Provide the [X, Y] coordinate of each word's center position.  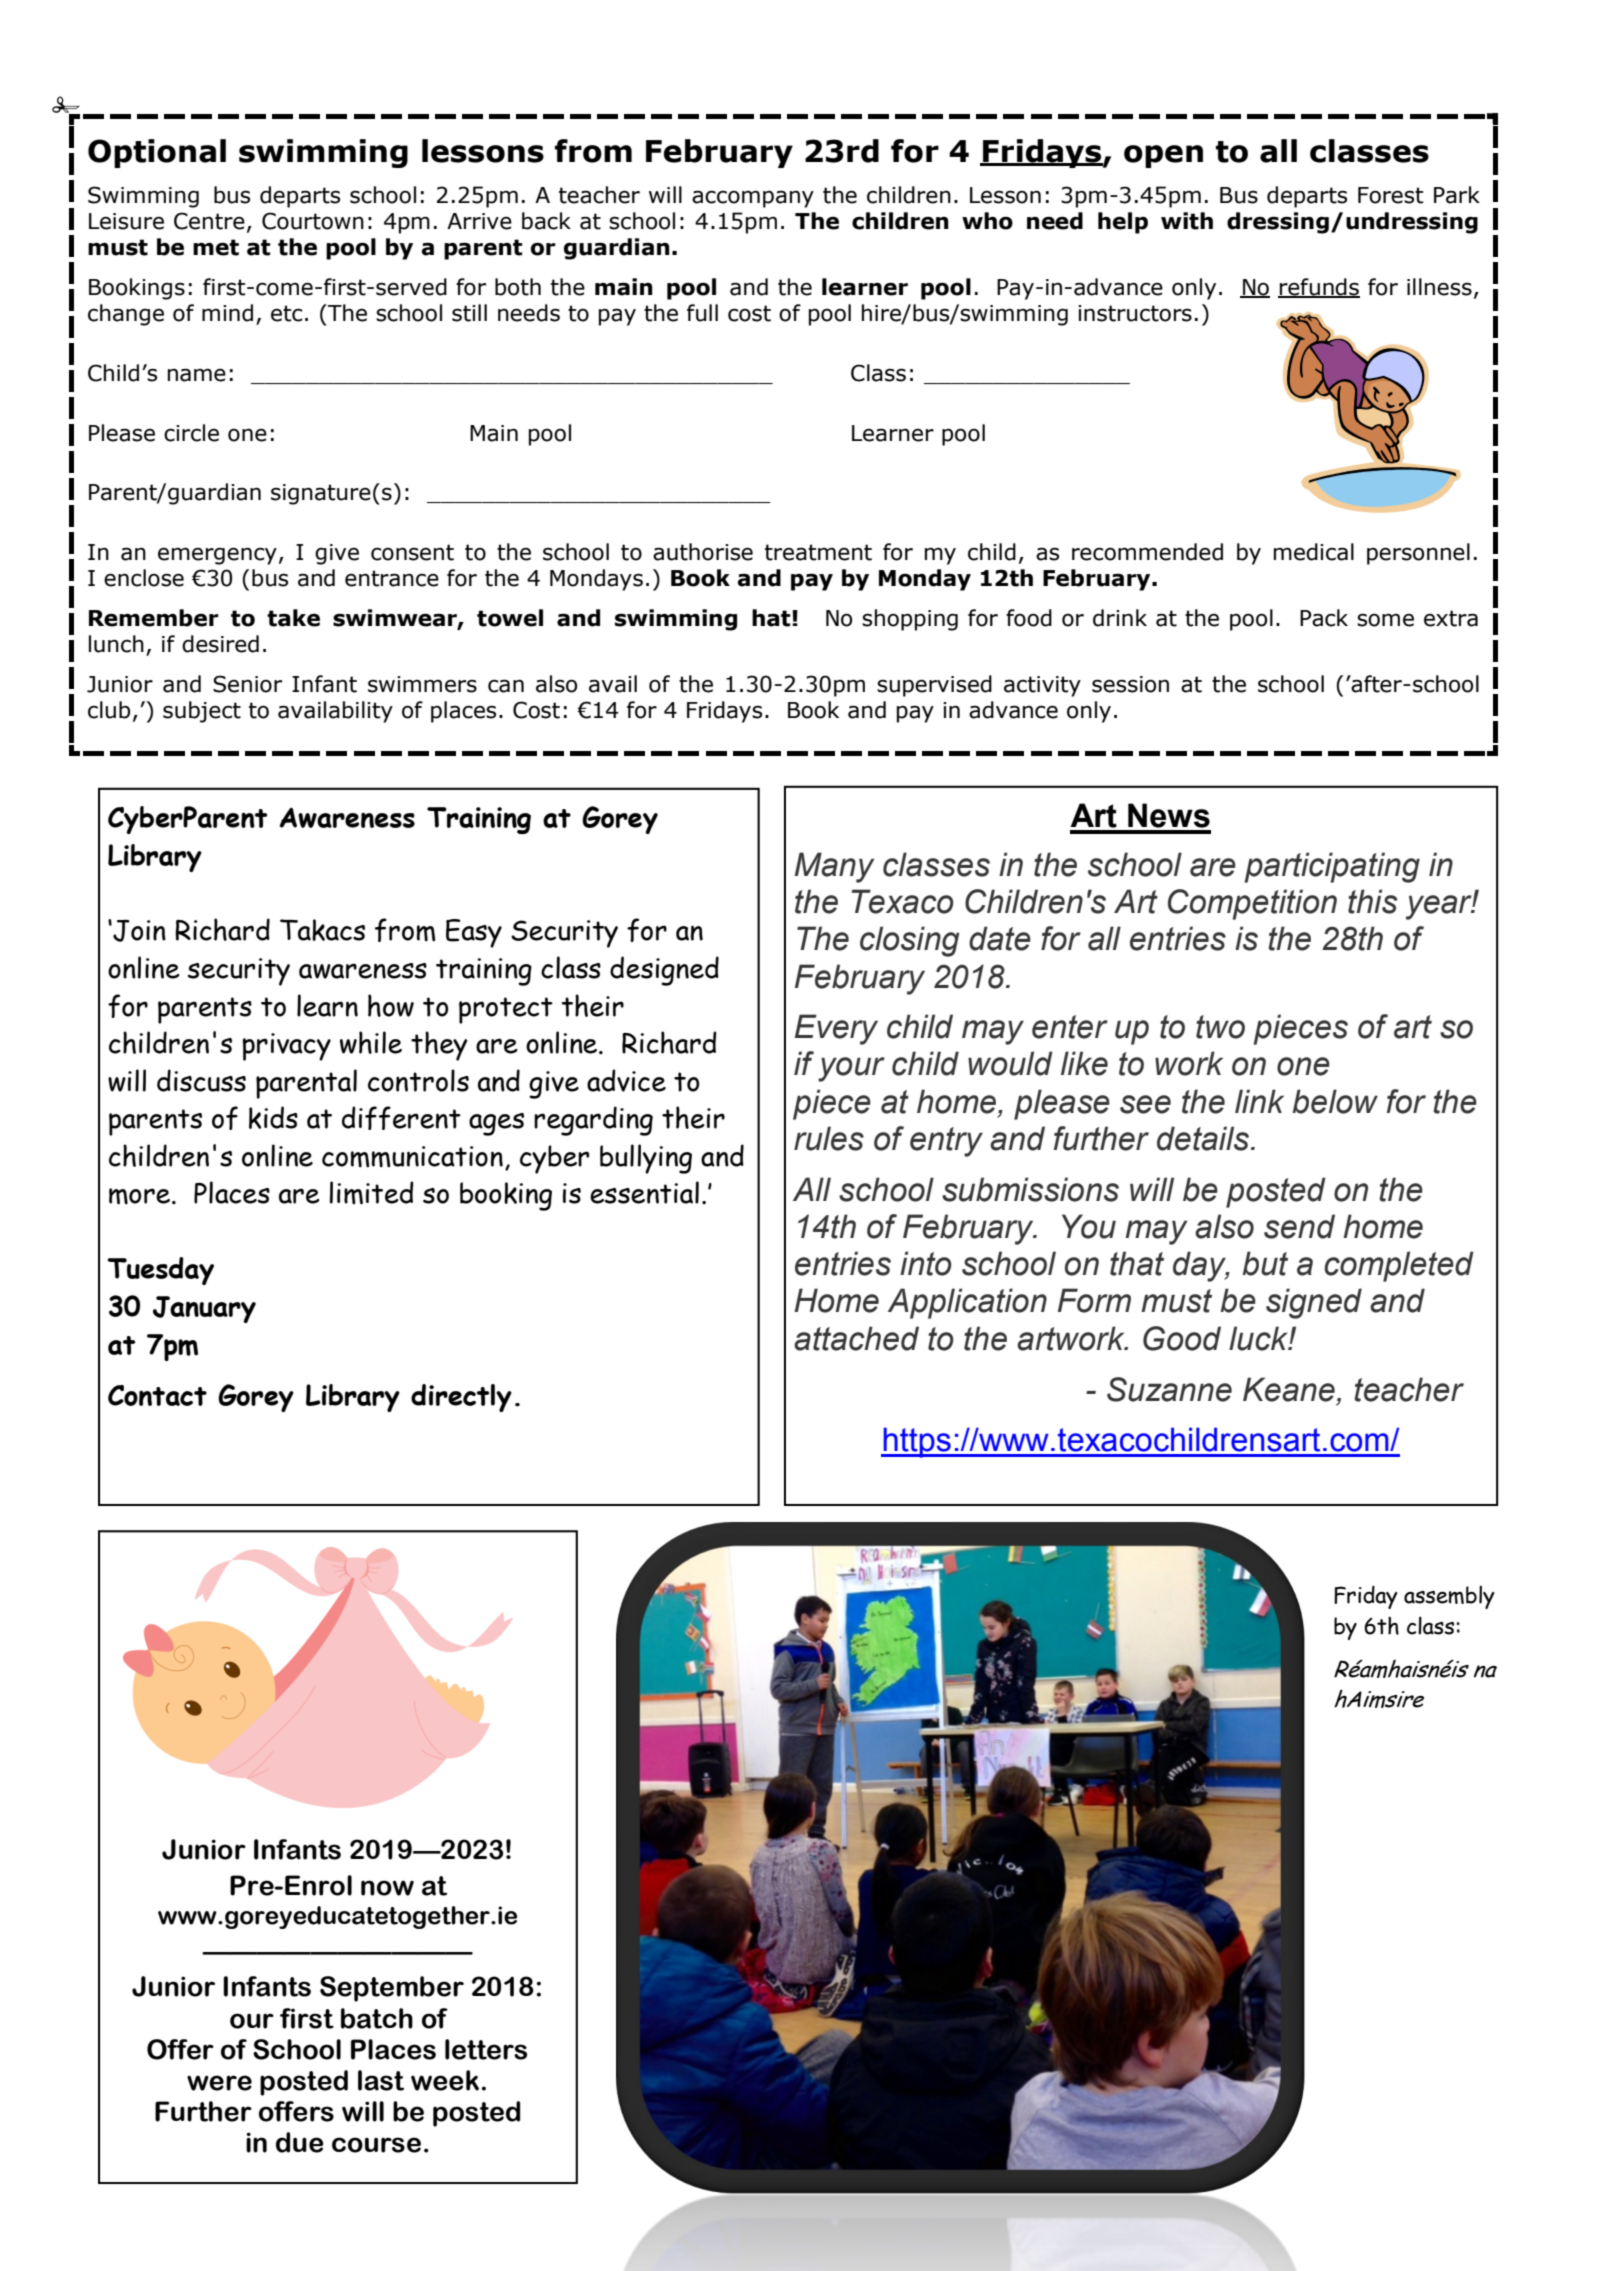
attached [856, 1338]
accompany [753, 199]
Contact [157, 1395]
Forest [1391, 195]
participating [1332, 867]
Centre [209, 221]
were [219, 2083]
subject [202, 712]
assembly [1449, 1597]
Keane [1289, 1389]
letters [486, 2049]
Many [834, 867]
